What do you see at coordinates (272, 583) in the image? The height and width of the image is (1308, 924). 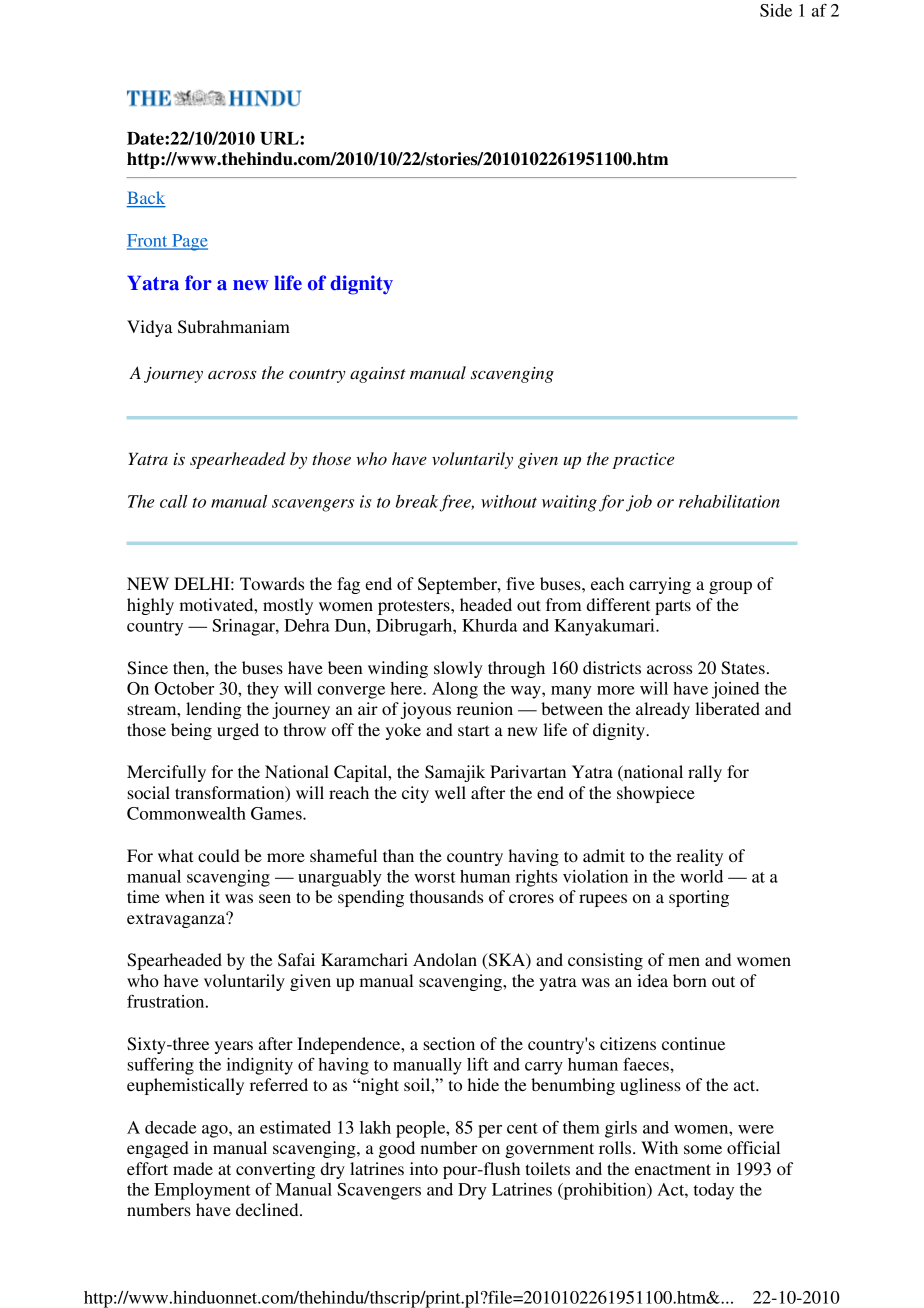 I see `Towards` at bounding box center [272, 583].
